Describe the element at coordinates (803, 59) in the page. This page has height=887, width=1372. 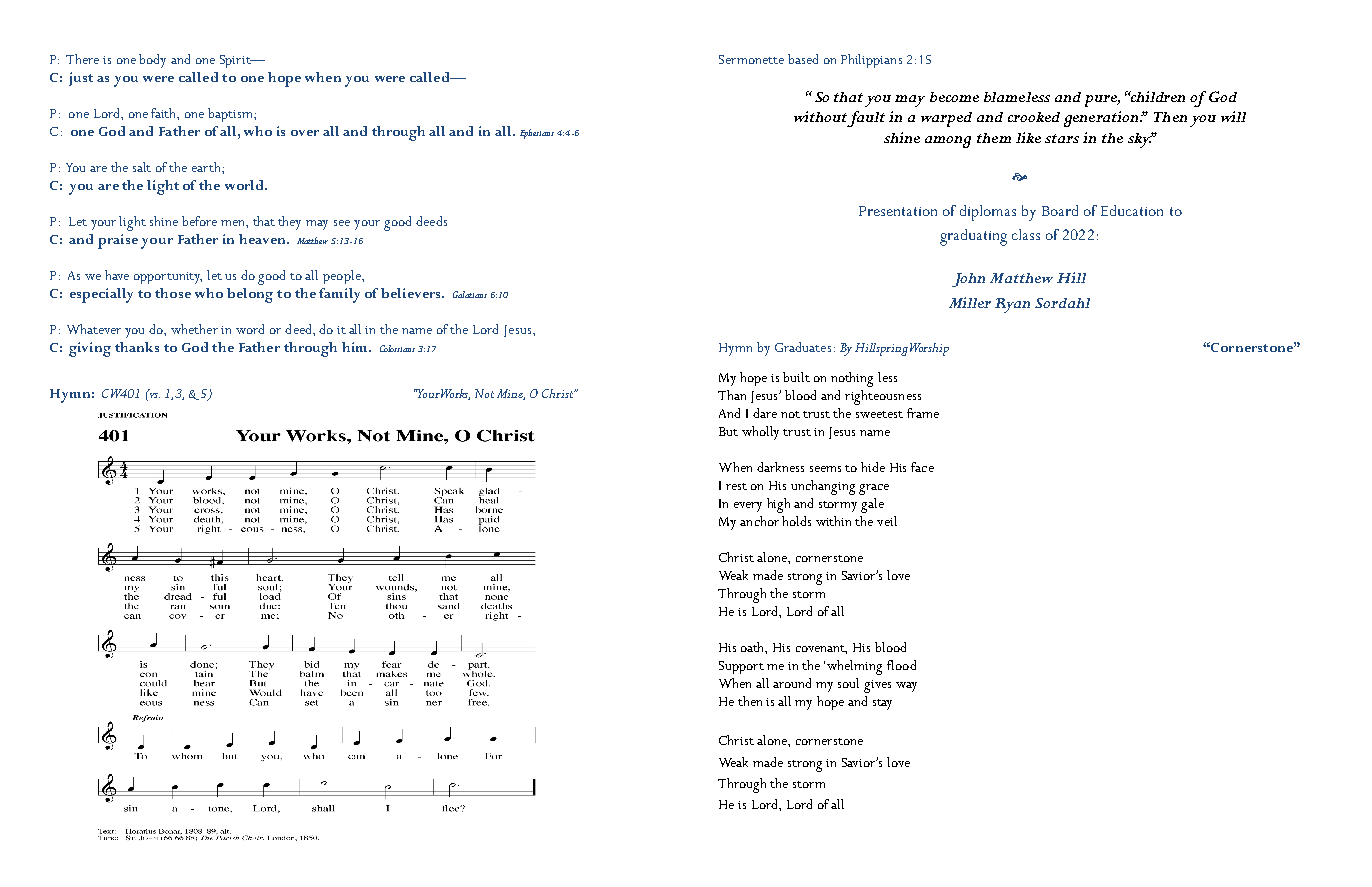
I see `based` at that location.
